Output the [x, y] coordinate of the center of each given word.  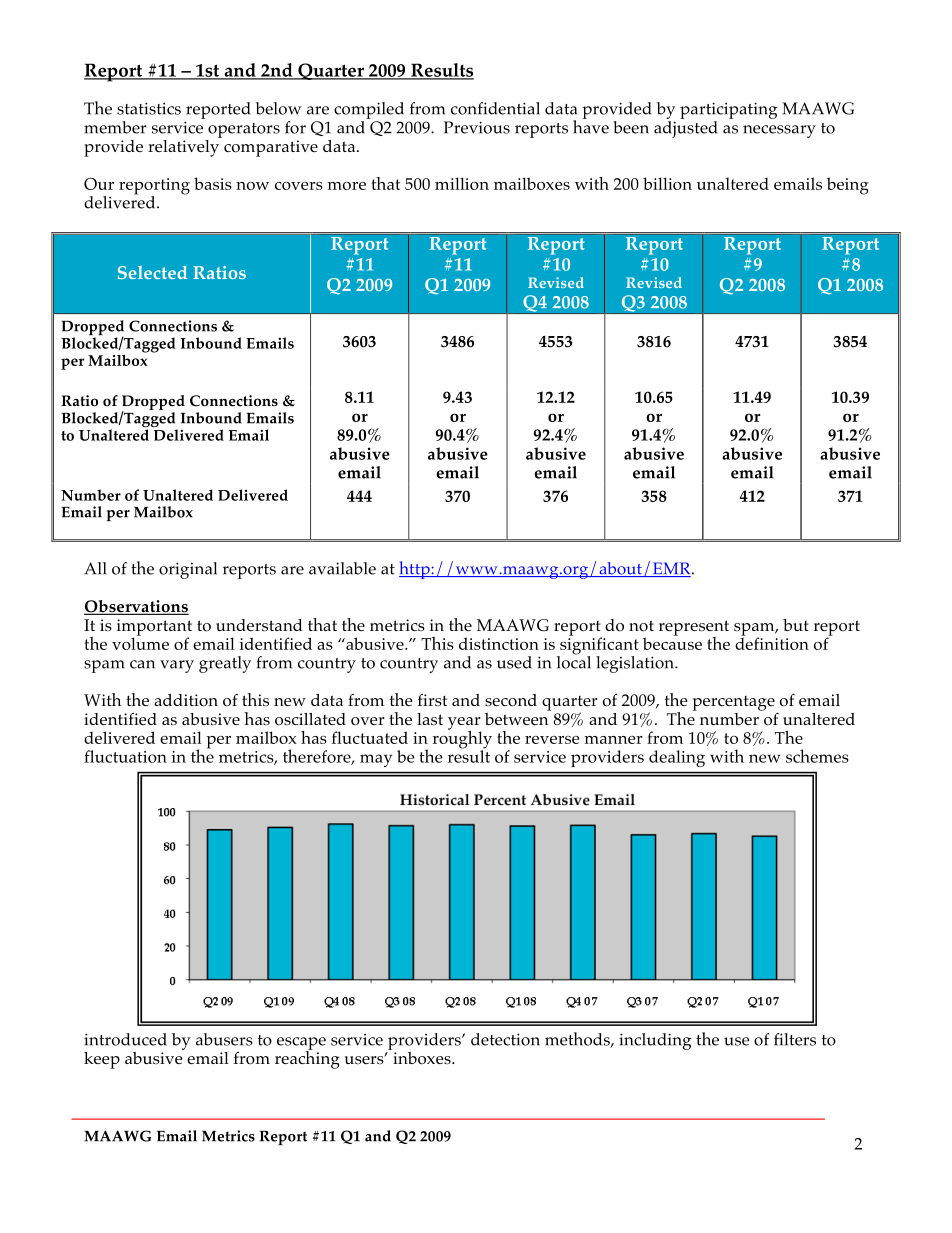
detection [505, 1039]
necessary [779, 131]
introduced [125, 1039]
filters [795, 1039]
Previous [477, 127]
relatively [184, 147]
